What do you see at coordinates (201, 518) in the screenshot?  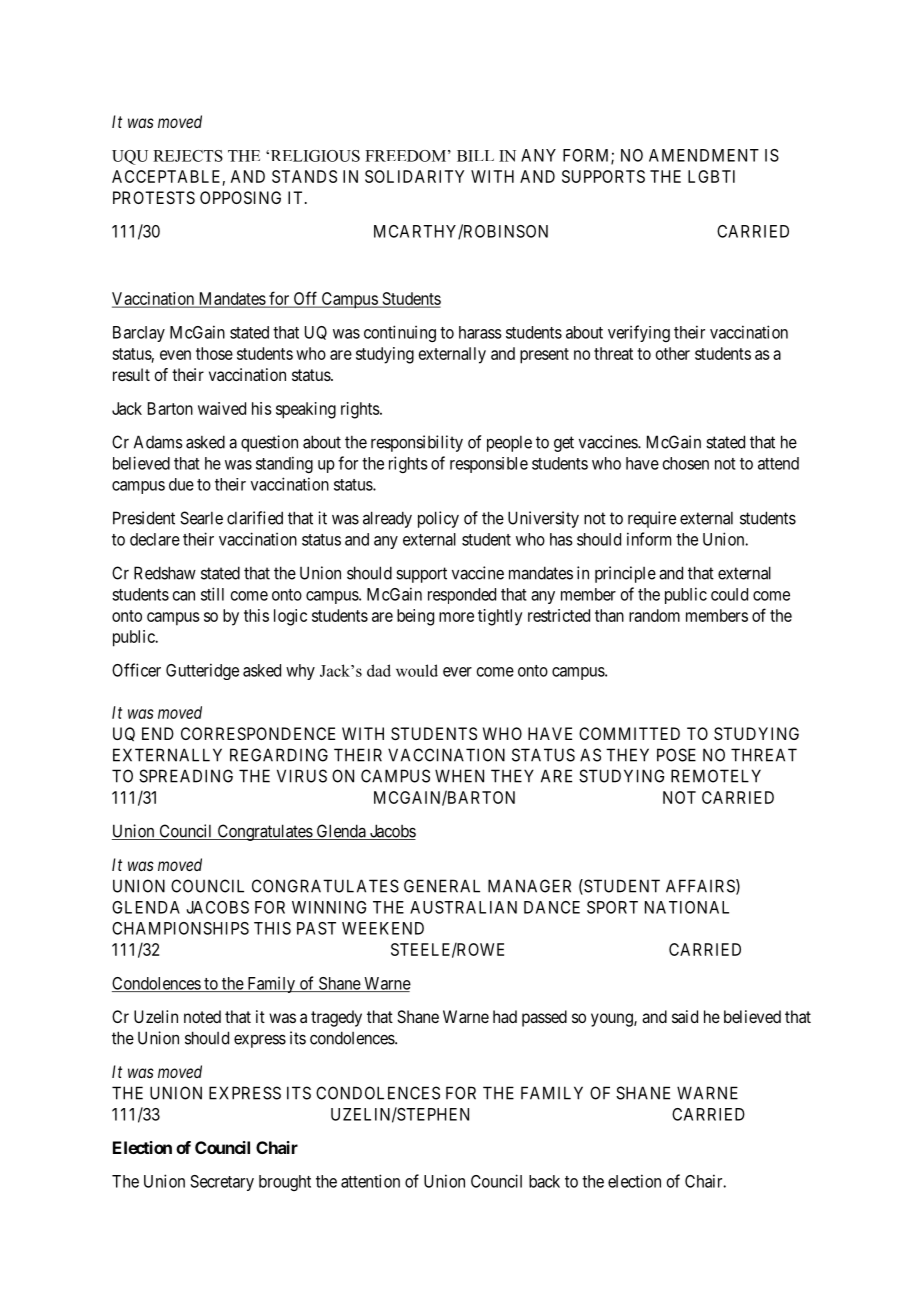 I see `Searle` at bounding box center [201, 518].
